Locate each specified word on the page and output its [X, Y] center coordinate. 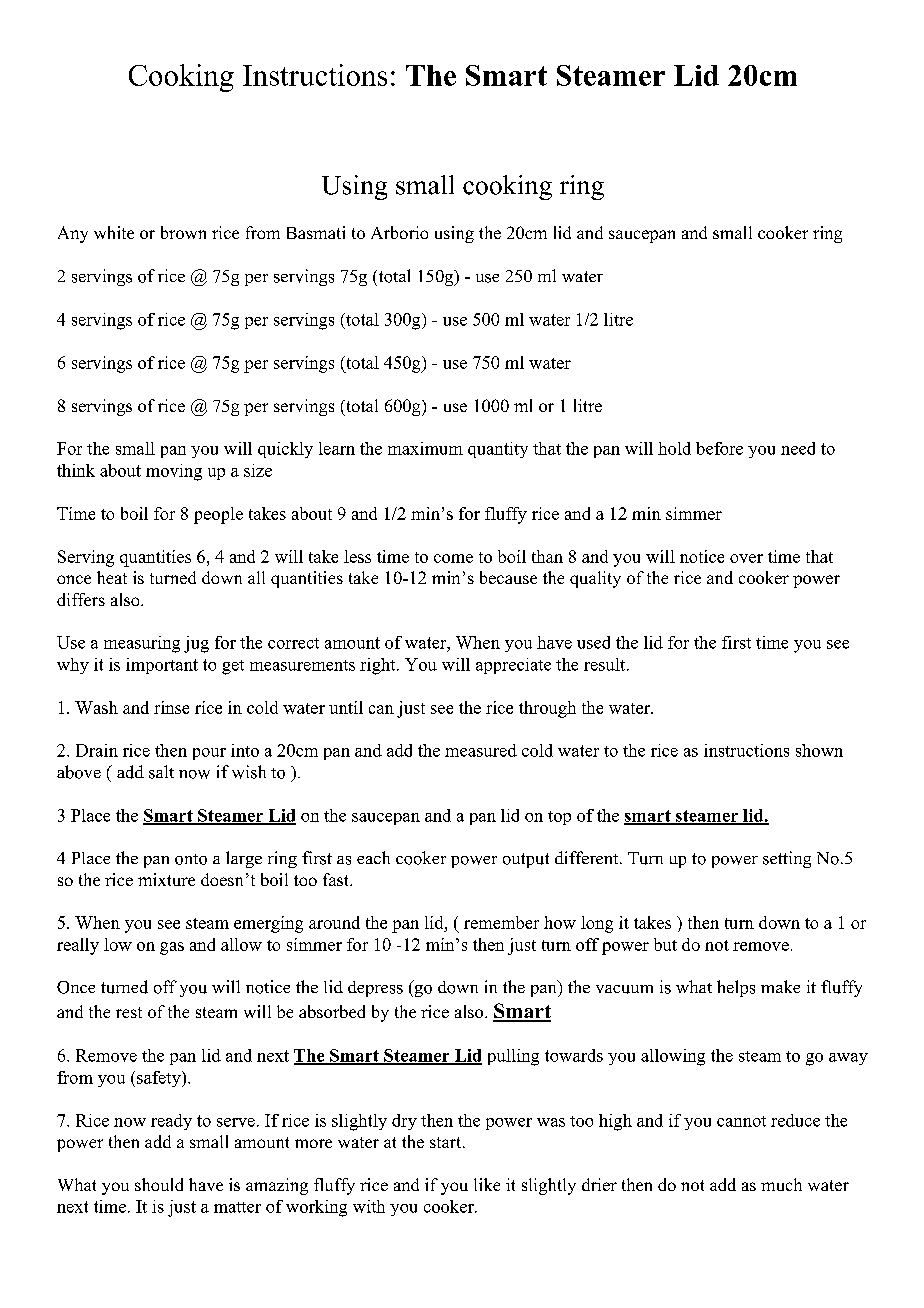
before [719, 448]
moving [174, 472]
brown [183, 232]
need [798, 448]
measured [481, 750]
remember [501, 922]
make [780, 986]
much [781, 1184]
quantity [498, 450]
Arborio [399, 232]
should [159, 1184]
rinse [171, 707]
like [487, 1184]
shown [819, 750]
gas [172, 948]
